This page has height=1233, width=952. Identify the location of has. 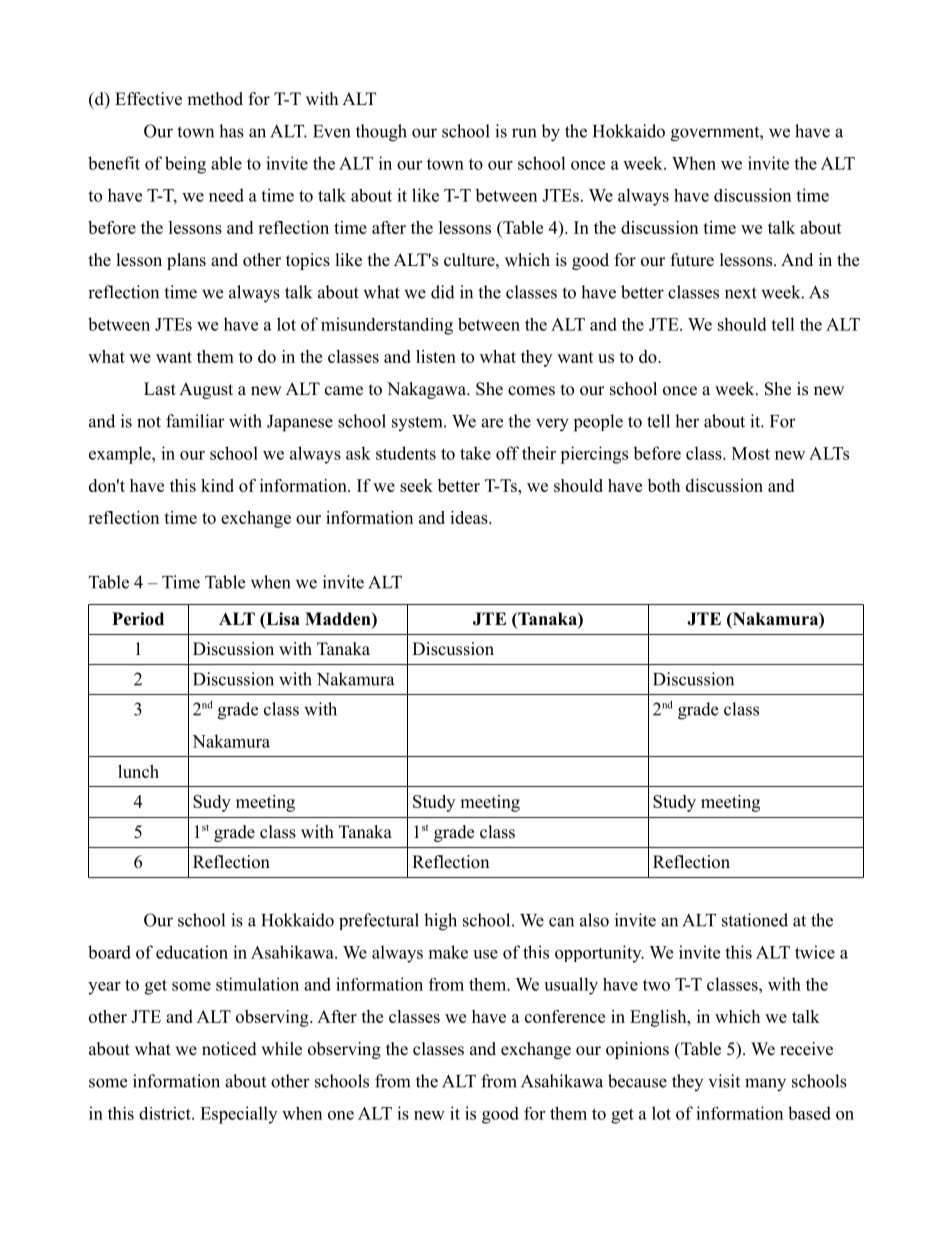
(231, 131).
